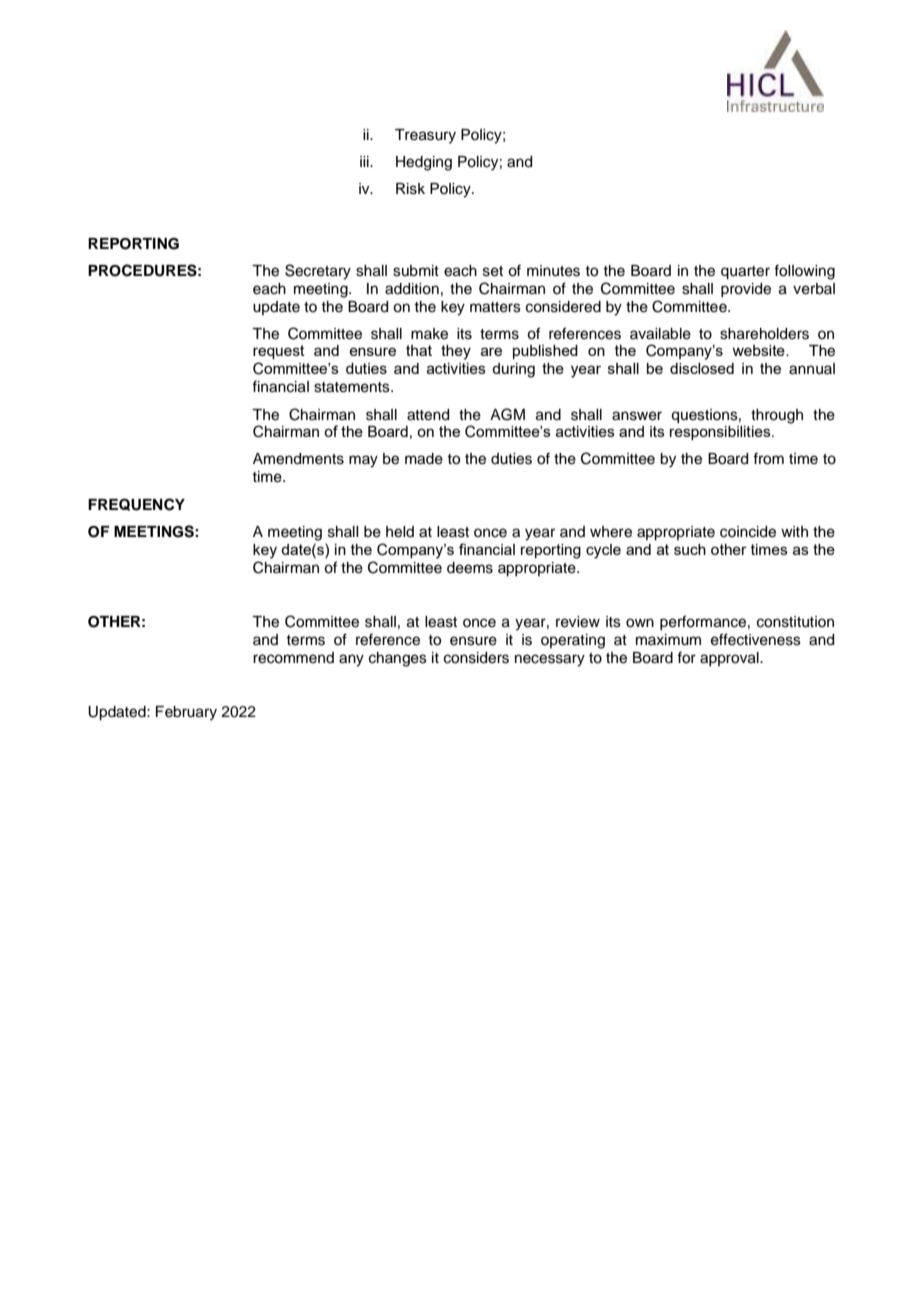 The height and width of the image is (1308, 924). I want to click on quarter, so click(745, 273).
